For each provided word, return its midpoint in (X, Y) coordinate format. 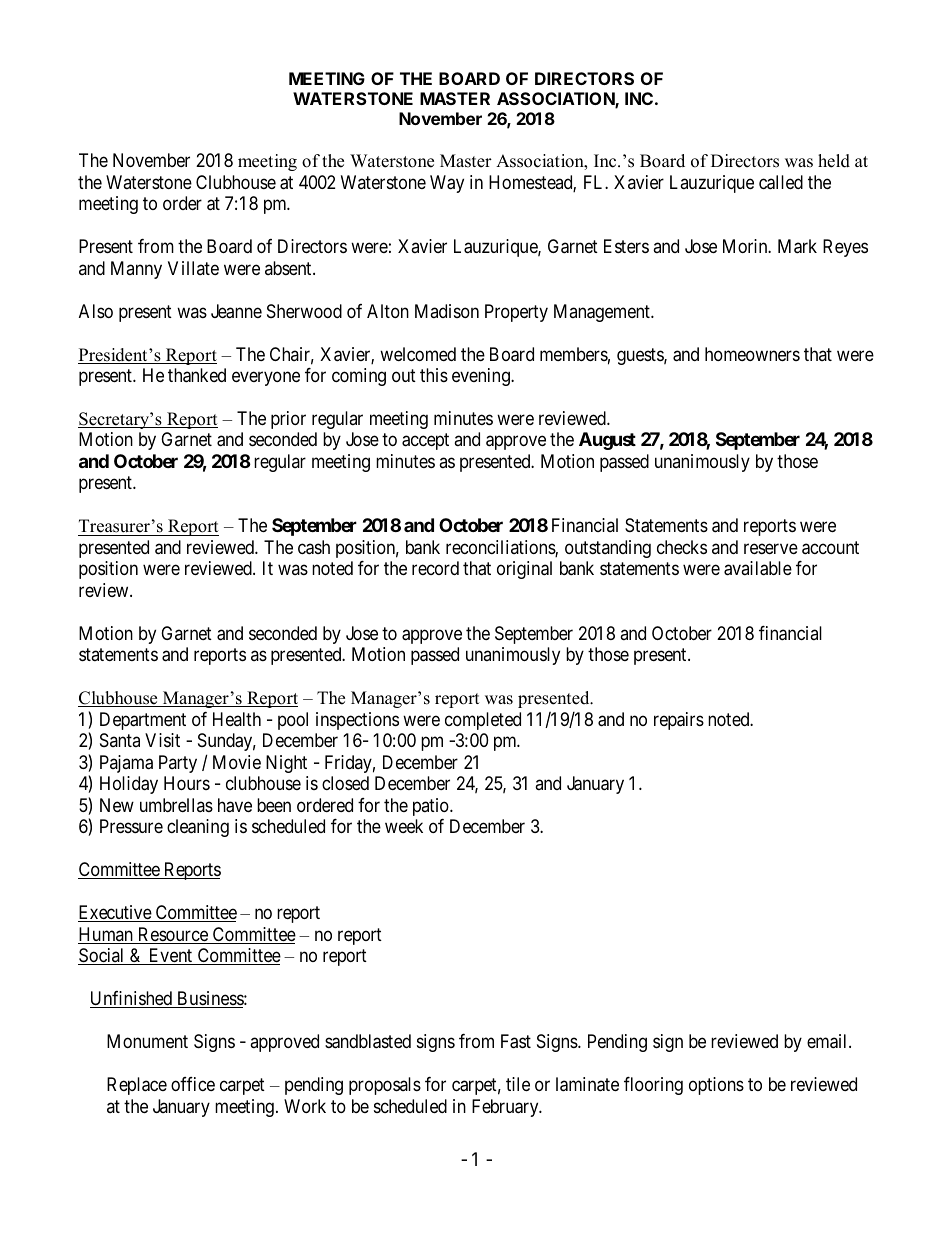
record (435, 568)
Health (237, 719)
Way (447, 184)
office (193, 1084)
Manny (136, 270)
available (758, 568)
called (781, 182)
